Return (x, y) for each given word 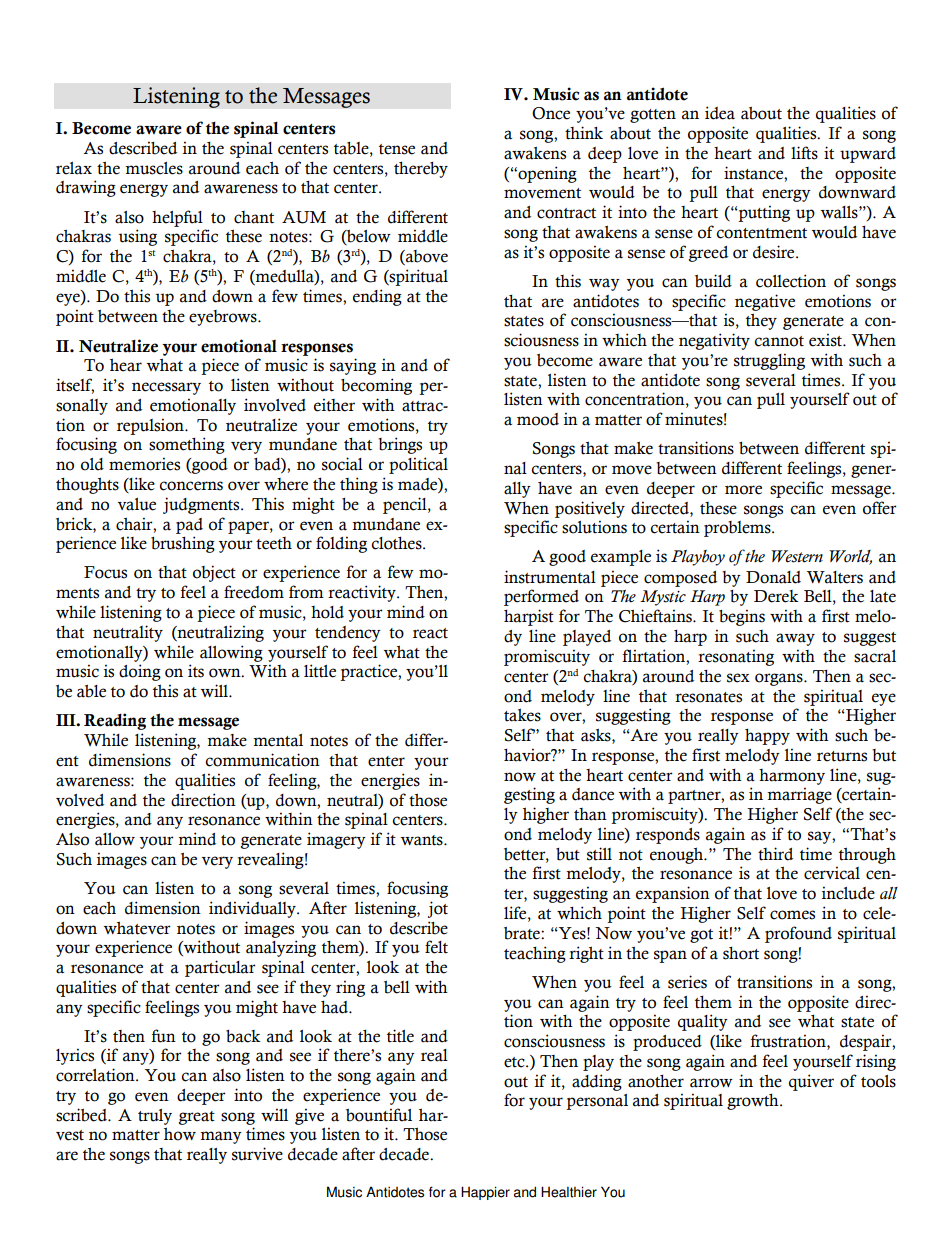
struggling (769, 361)
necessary (166, 388)
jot (438, 909)
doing (140, 672)
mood (538, 419)
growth (754, 1102)
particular (220, 968)
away (795, 639)
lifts (804, 153)
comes (792, 915)
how (180, 1134)
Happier (485, 1193)
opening (546, 174)
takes (522, 715)
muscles (154, 168)
